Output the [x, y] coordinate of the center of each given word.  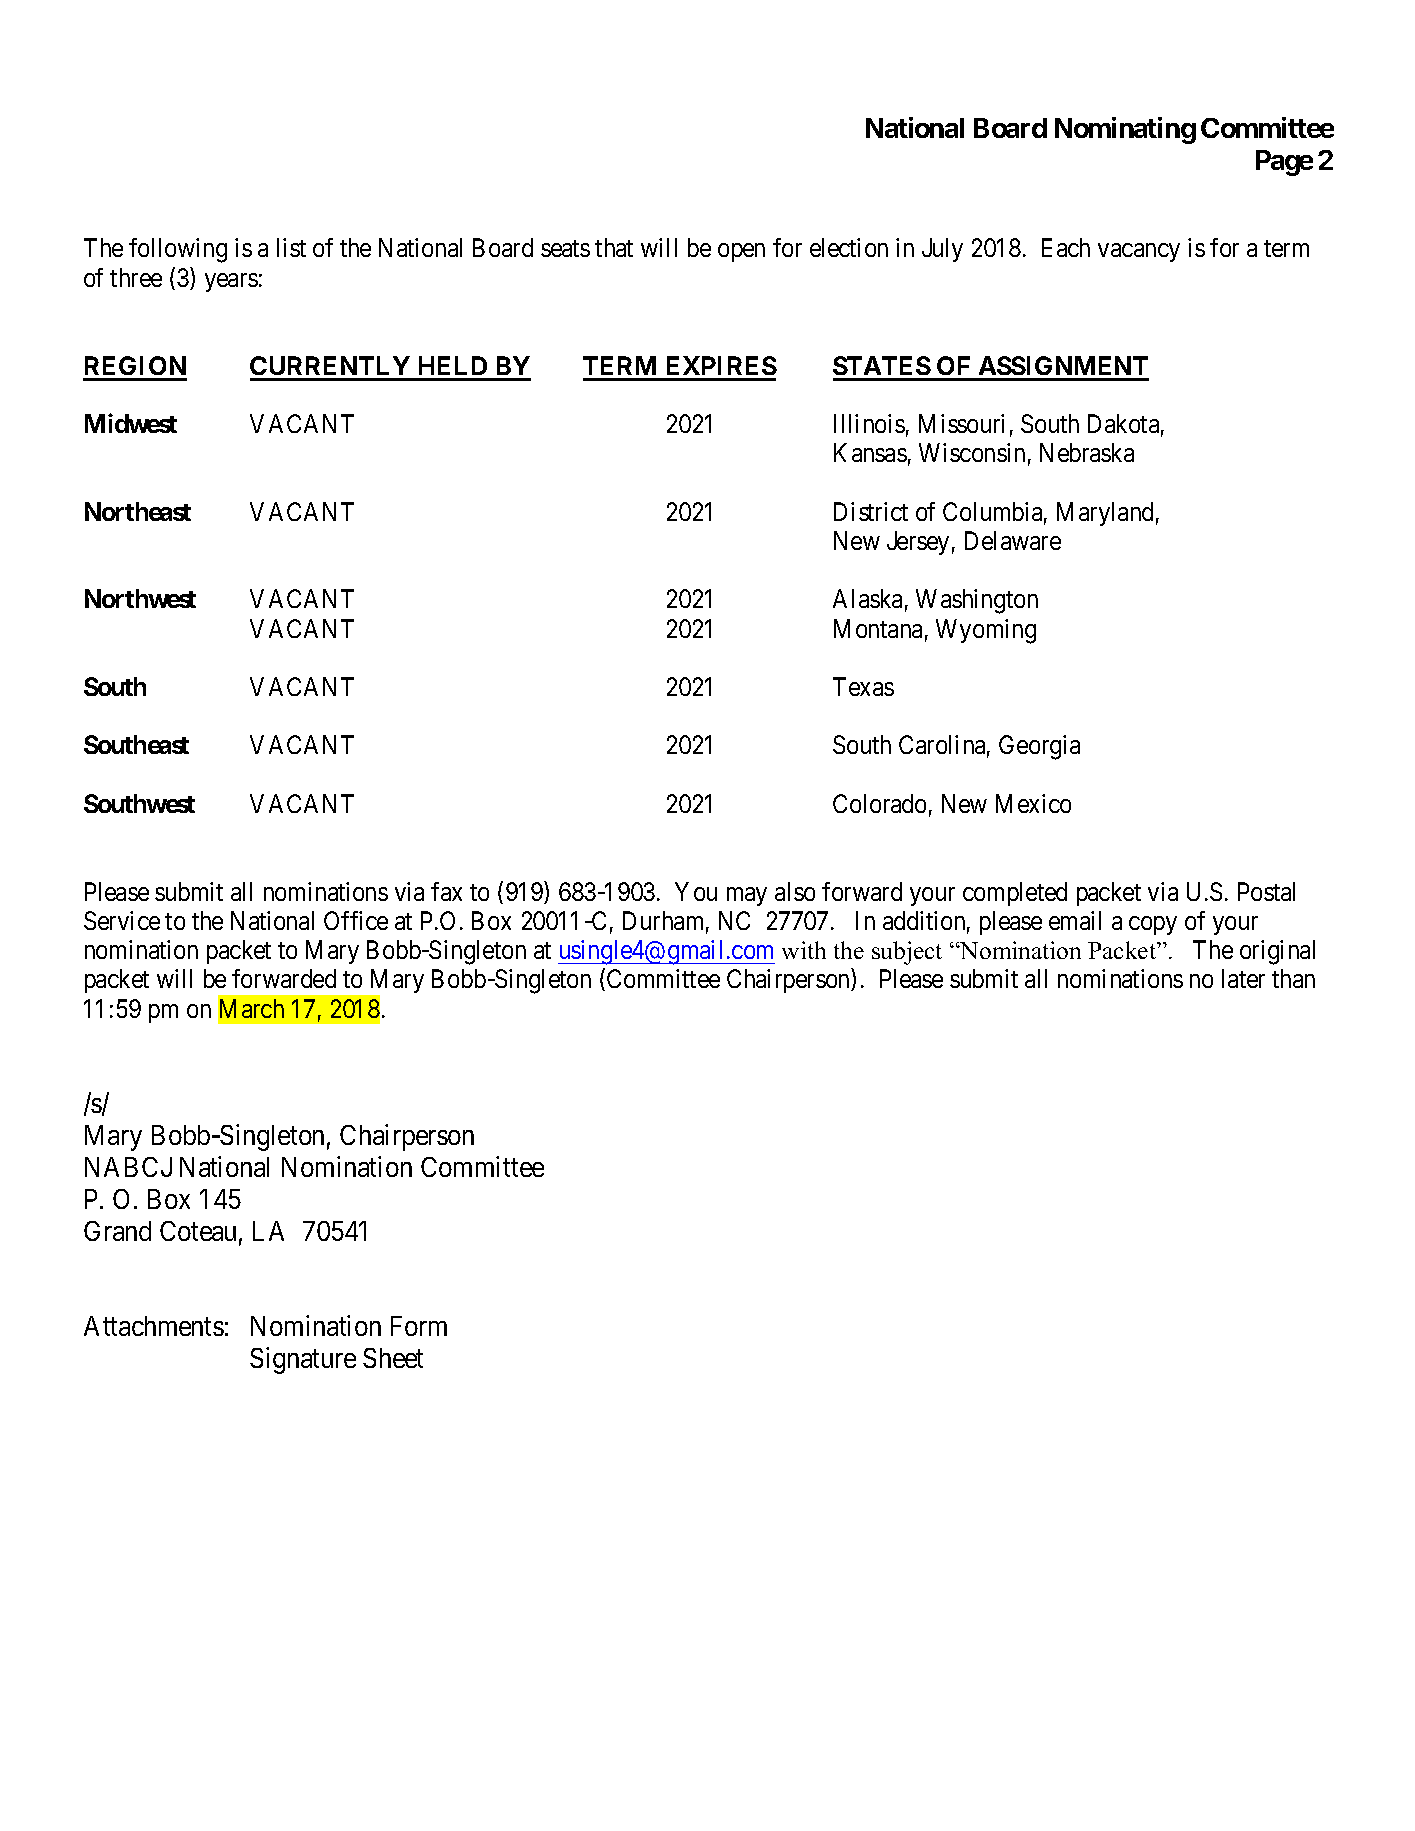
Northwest [140, 598]
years [231, 282]
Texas [863, 686]
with [804, 950]
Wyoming [986, 631]
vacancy [1139, 253]
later [1243, 978]
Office [356, 920]
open [741, 253]
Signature [303, 1360]
